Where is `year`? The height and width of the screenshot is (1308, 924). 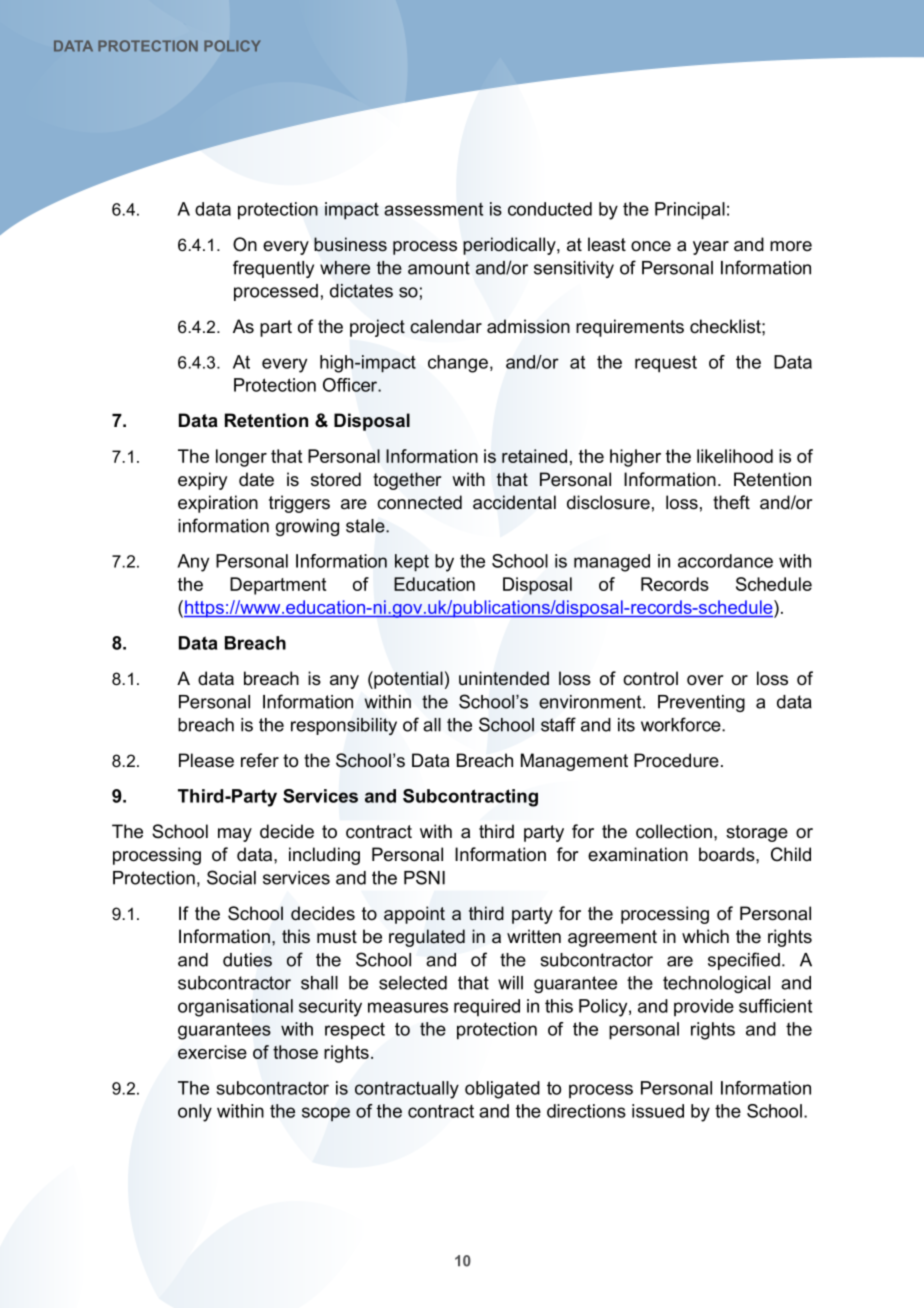 year is located at coordinates (711, 248).
